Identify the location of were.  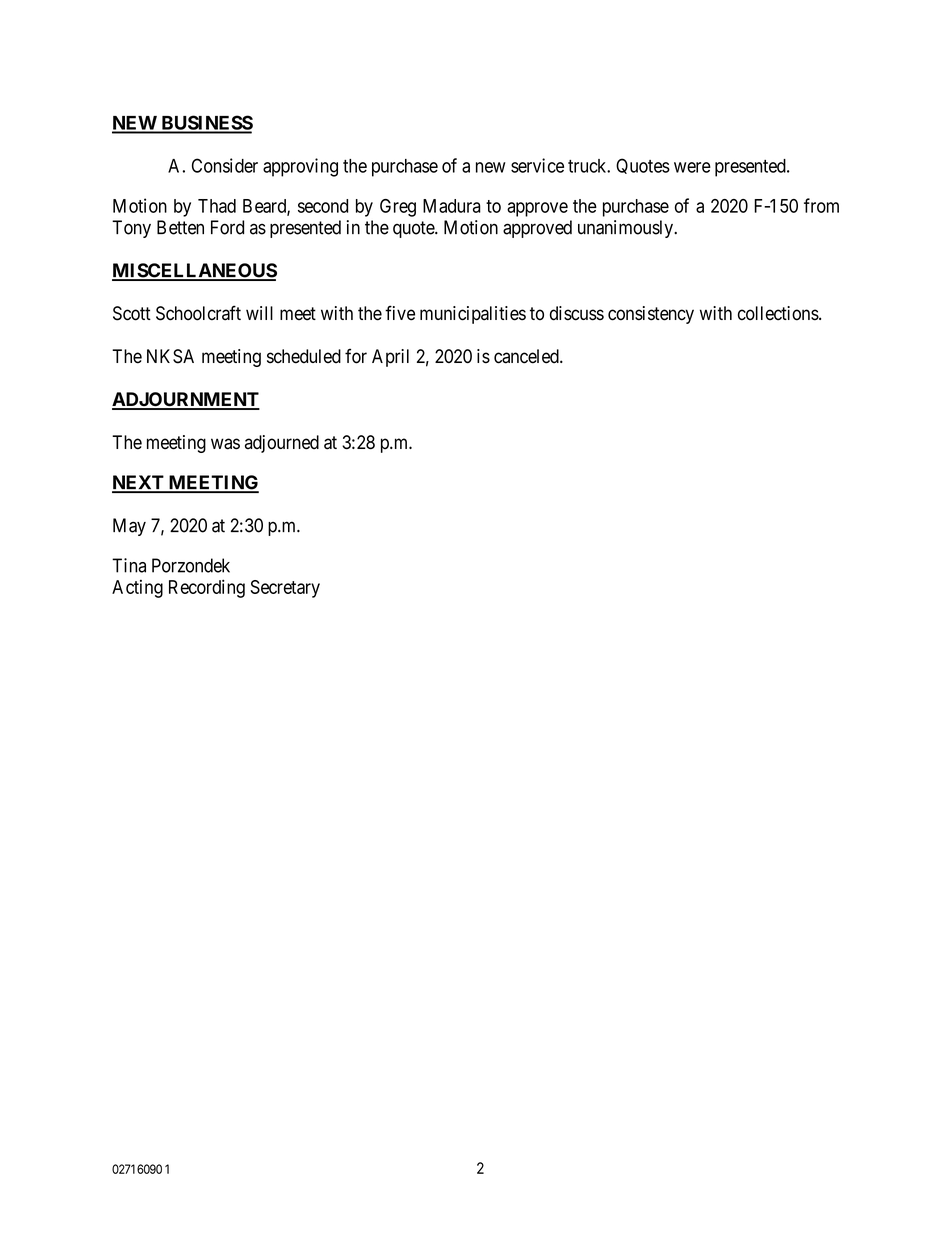
(692, 167).
